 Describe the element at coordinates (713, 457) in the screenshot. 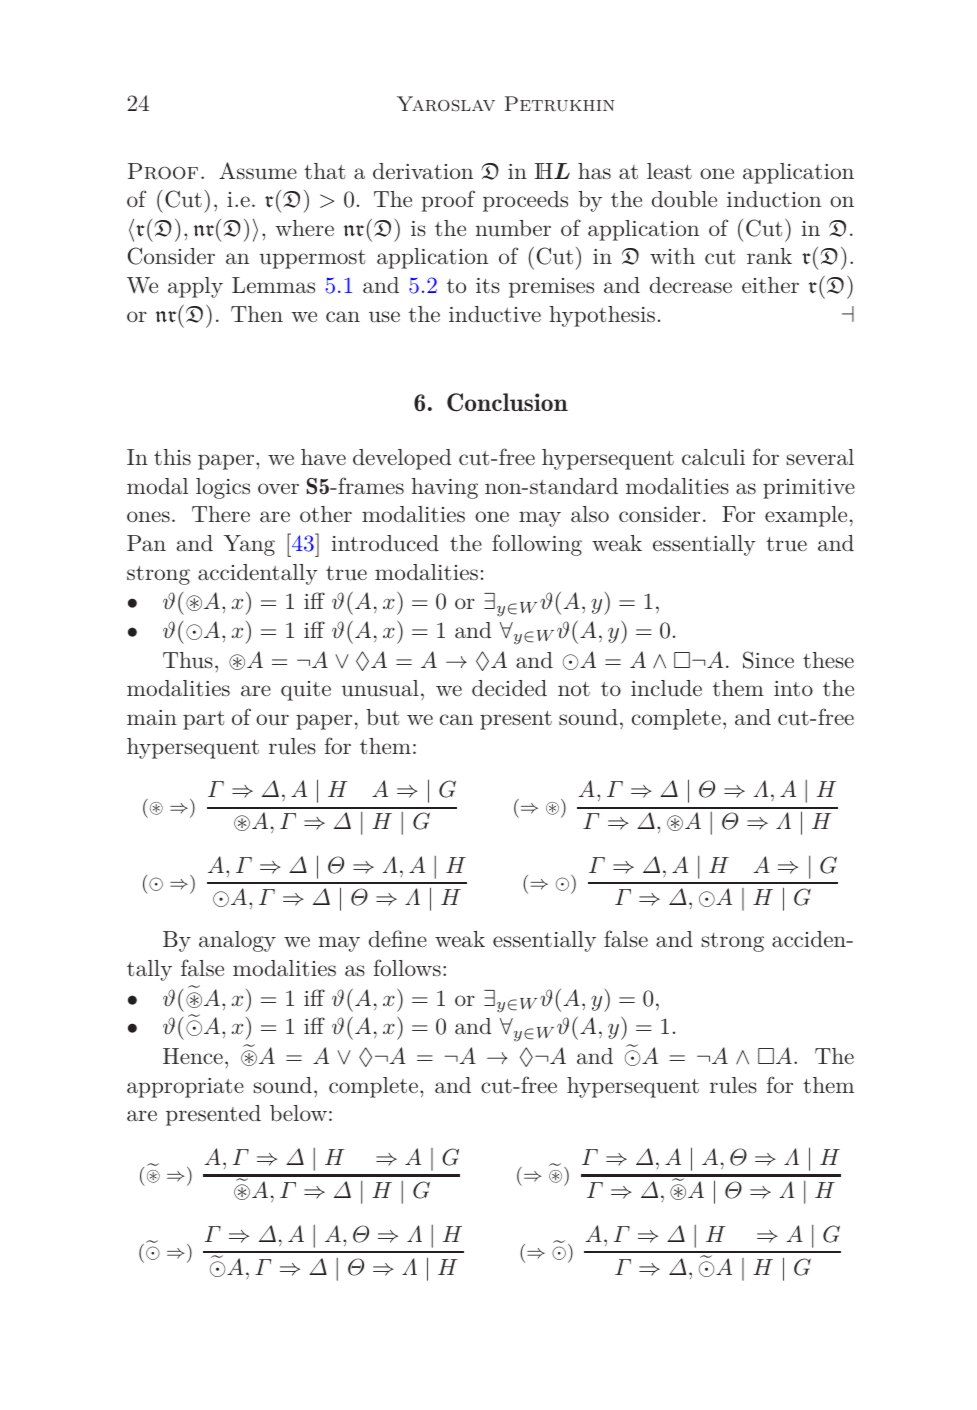

I see `calculi` at that location.
